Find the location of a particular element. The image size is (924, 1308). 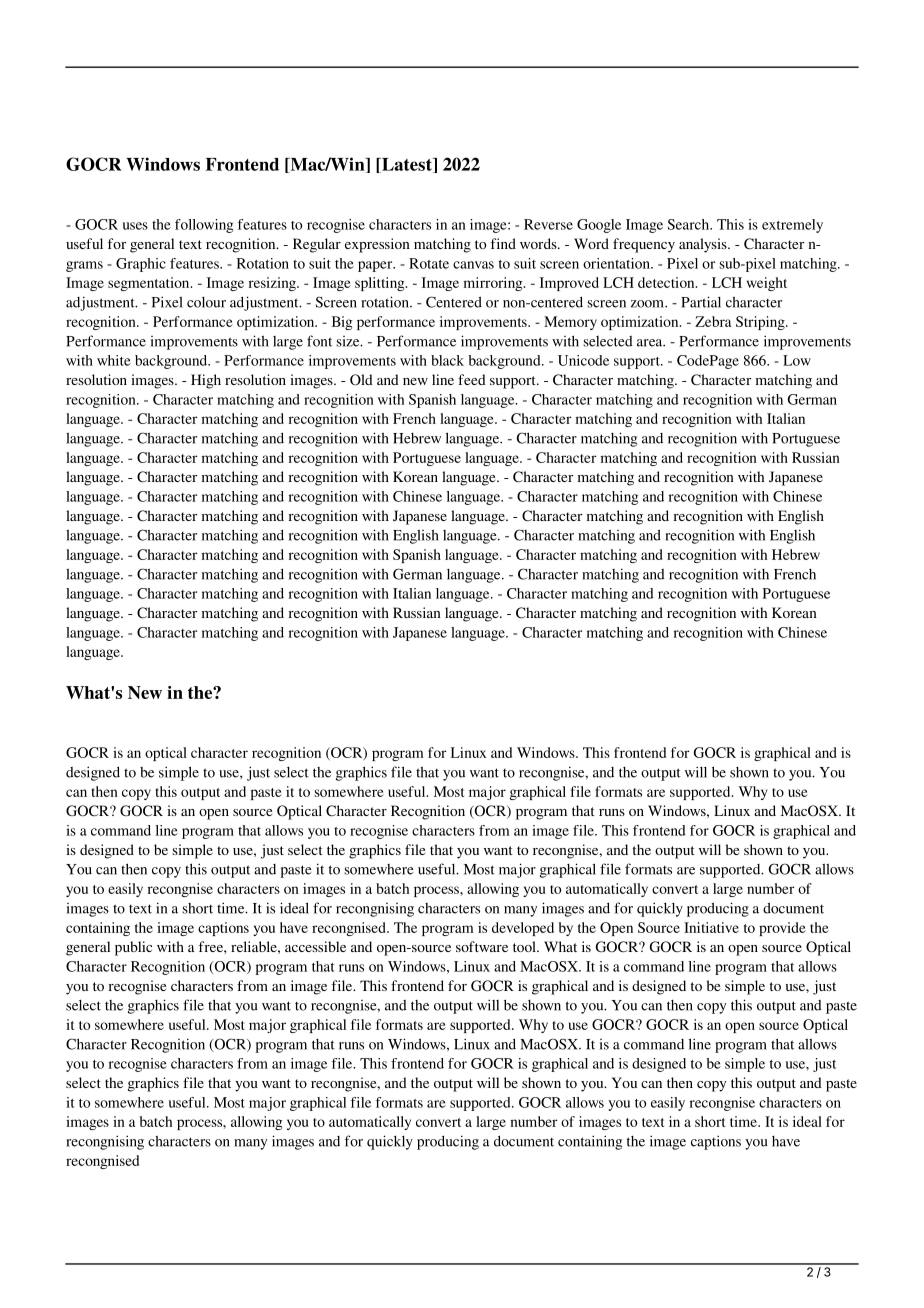

High is located at coordinates (206, 381).
